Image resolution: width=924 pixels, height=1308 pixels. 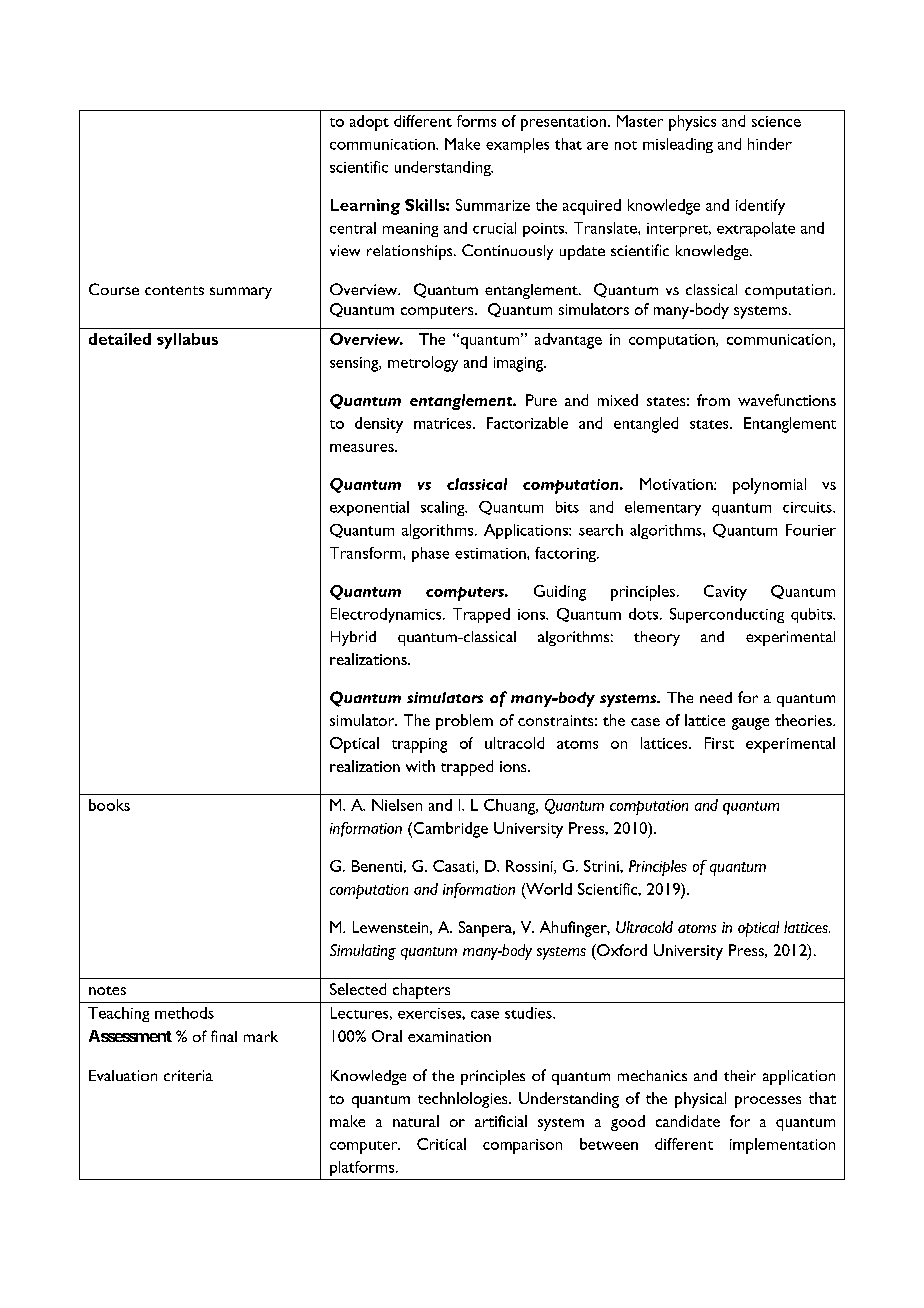 What do you see at coordinates (188, 1075) in the screenshot?
I see `criteria` at bounding box center [188, 1075].
